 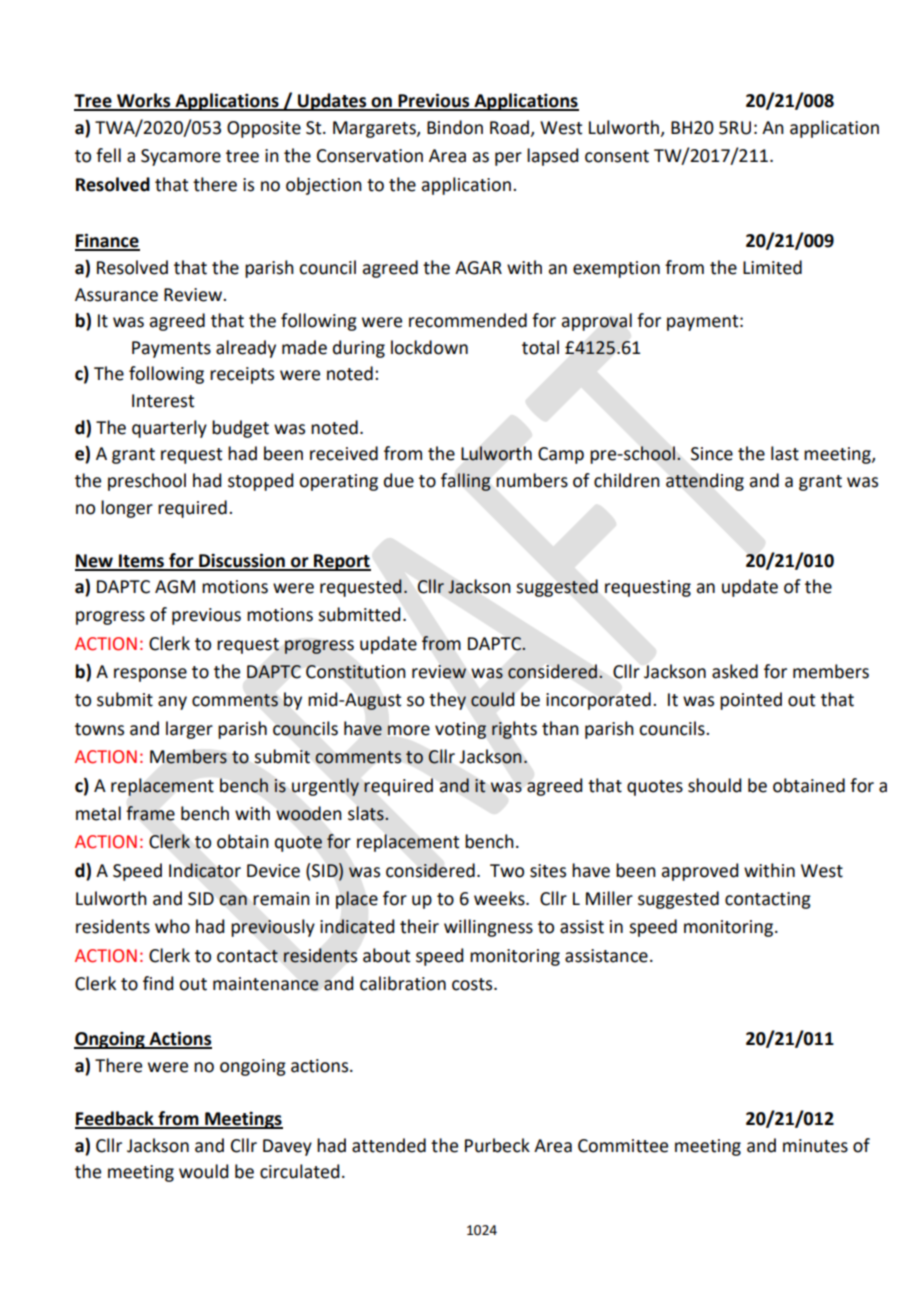 I want to click on minutes, so click(x=815, y=1146).
